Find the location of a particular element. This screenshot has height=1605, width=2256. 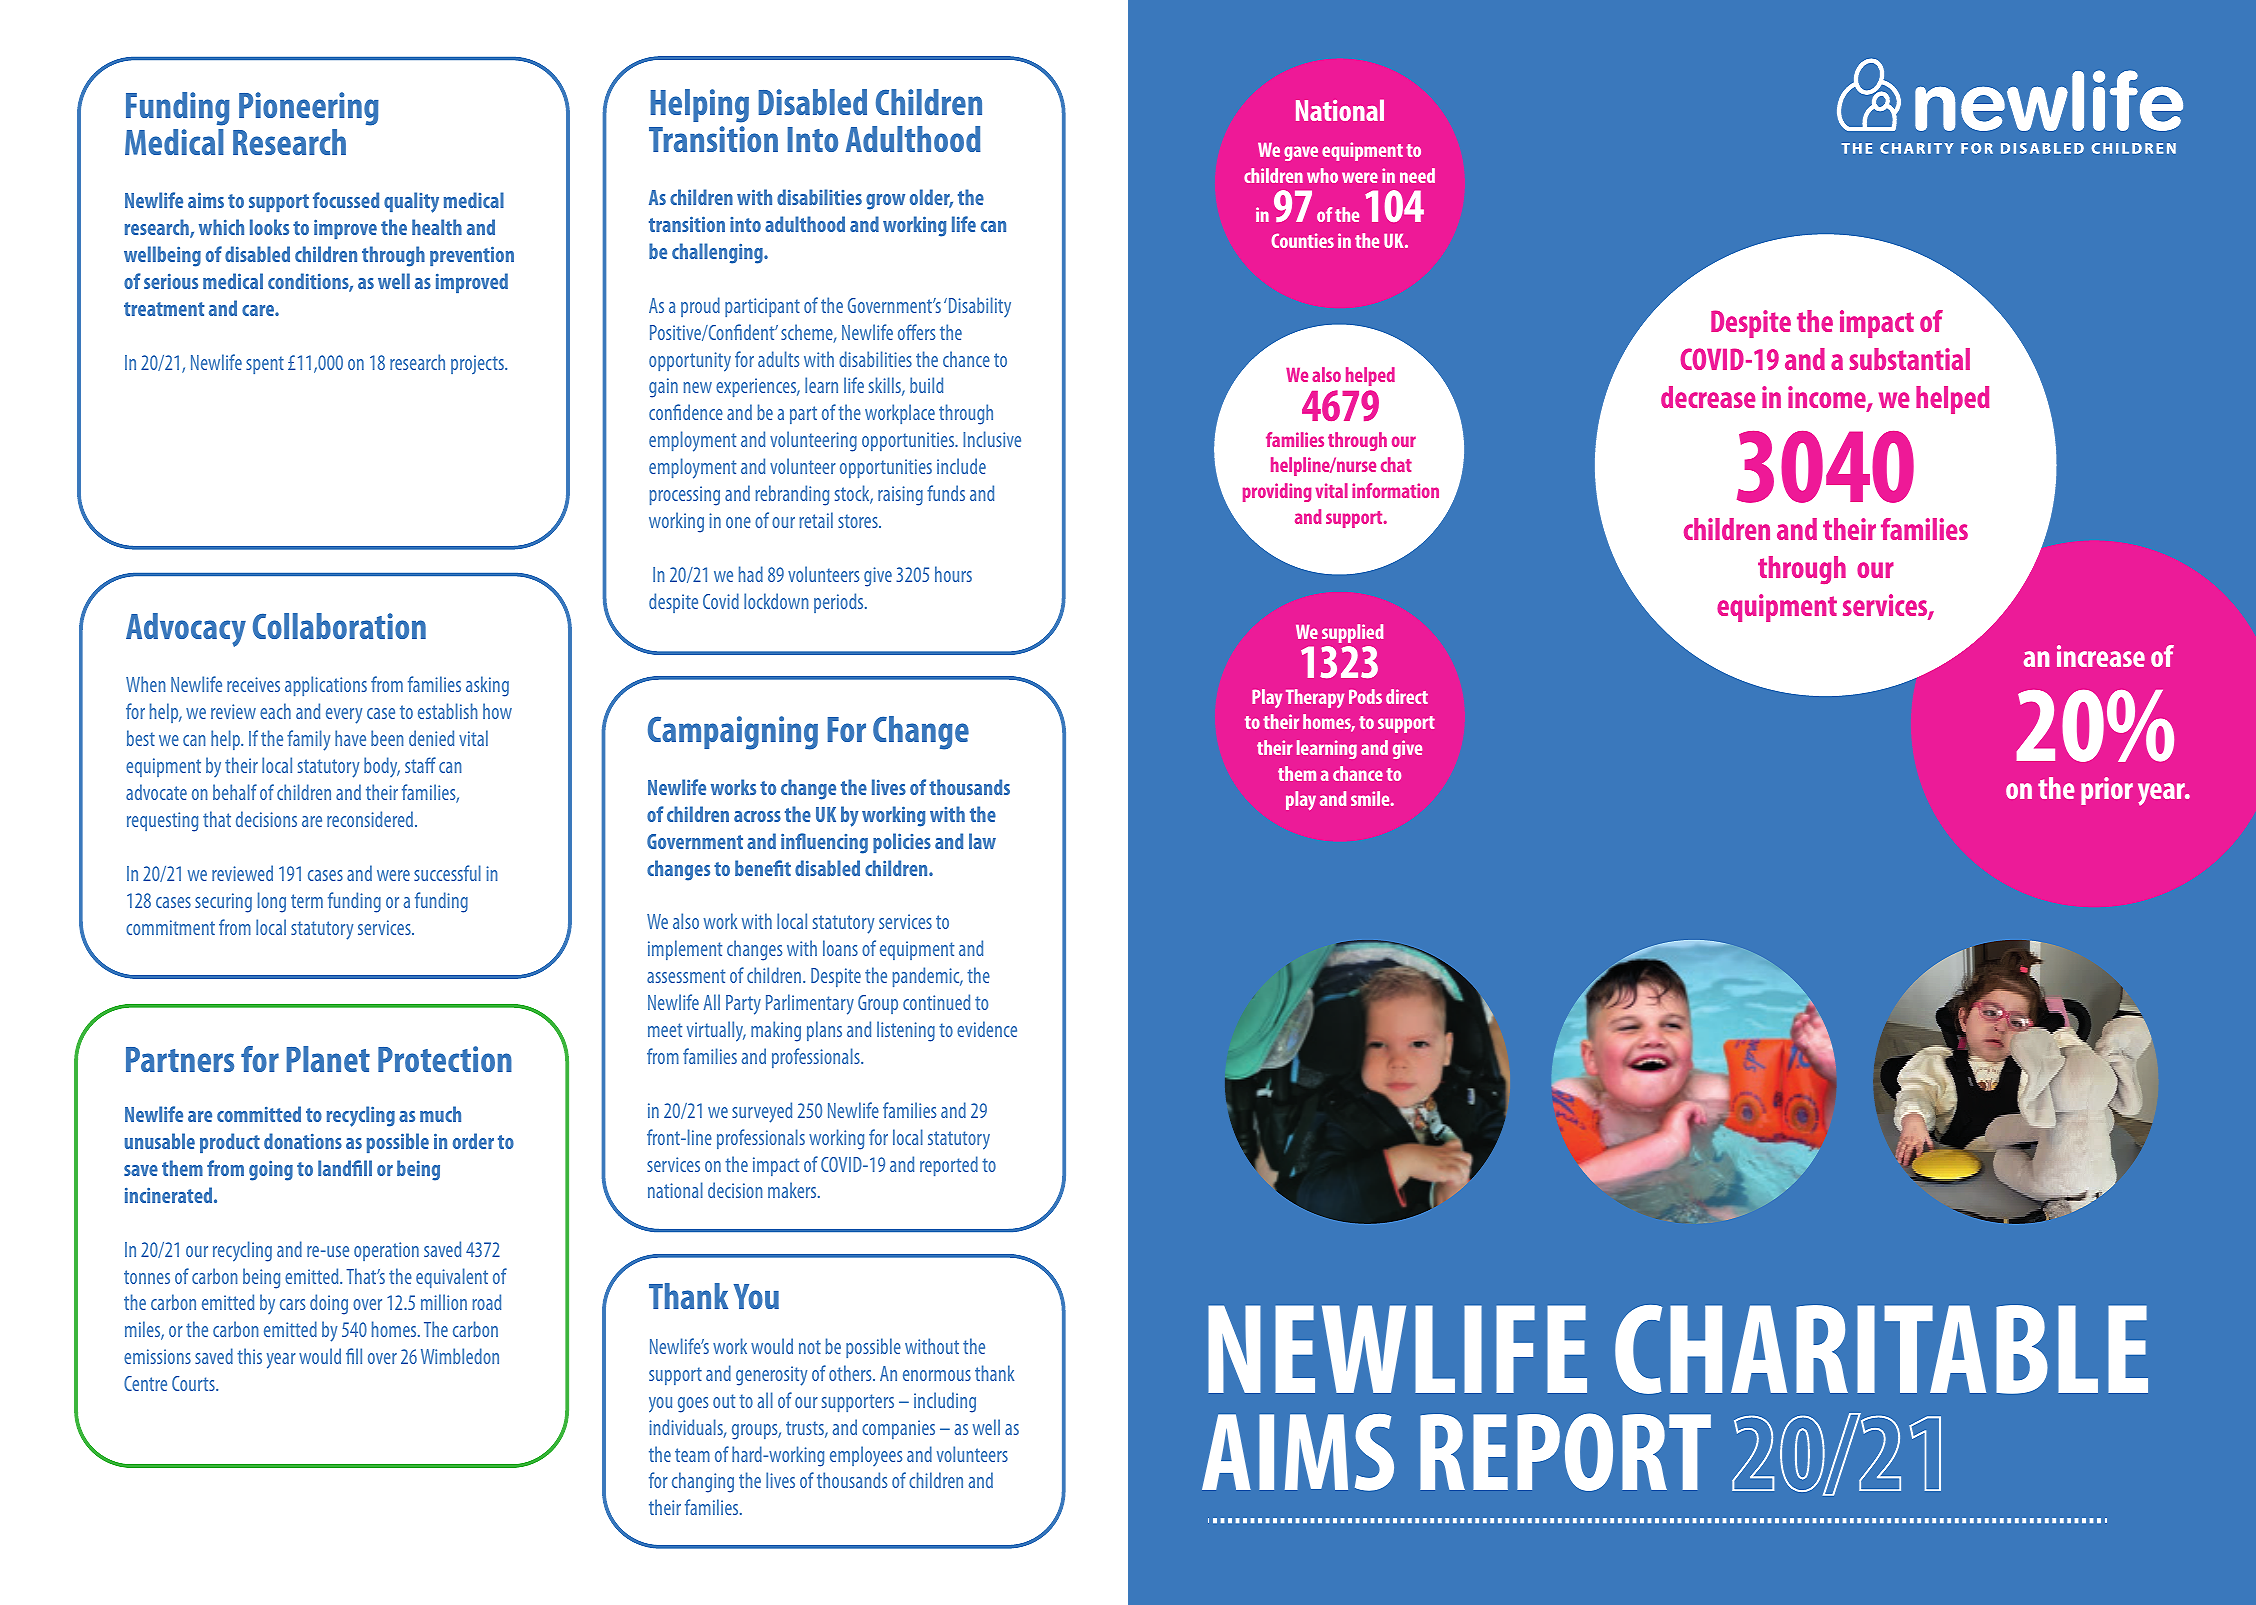

increase is located at coordinates (2101, 656).
